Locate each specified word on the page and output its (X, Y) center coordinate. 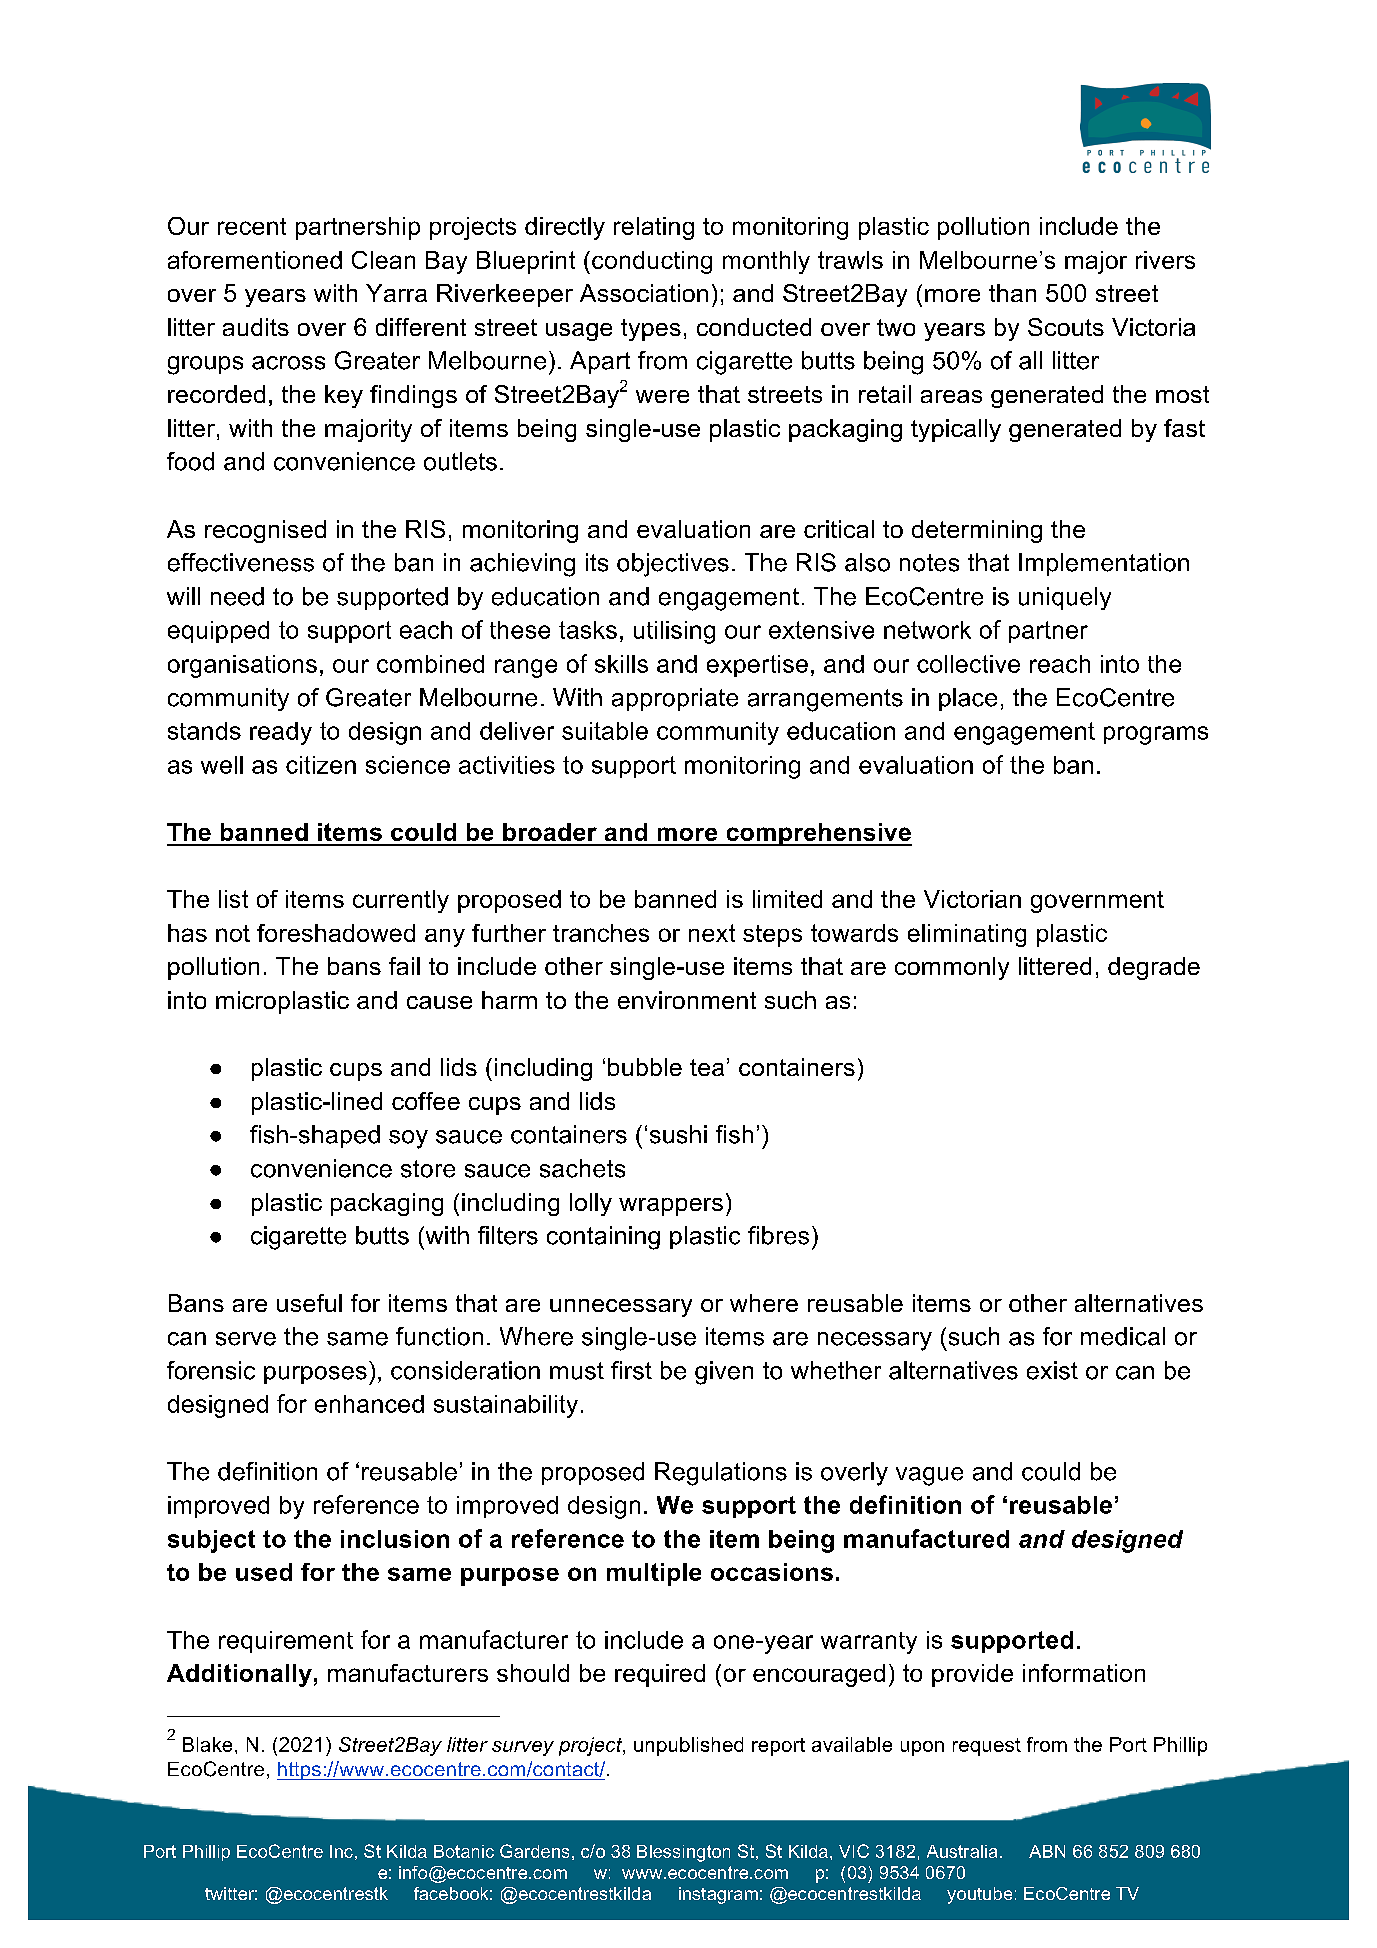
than (1012, 293)
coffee (426, 1101)
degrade (1154, 968)
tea (707, 1067)
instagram (718, 1895)
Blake (207, 1744)
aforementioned (255, 260)
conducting (652, 262)
